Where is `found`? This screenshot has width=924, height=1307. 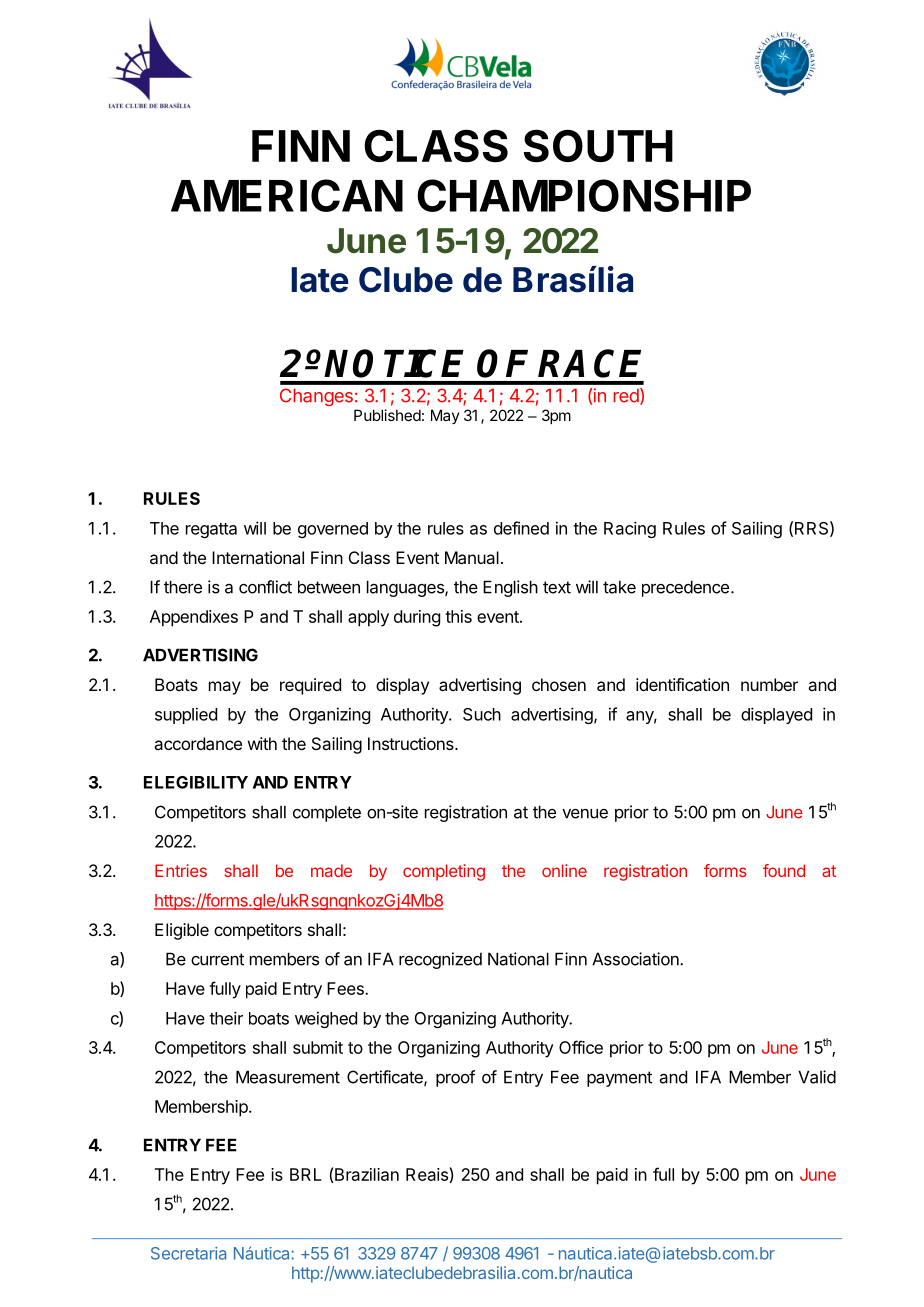
found is located at coordinates (784, 870).
